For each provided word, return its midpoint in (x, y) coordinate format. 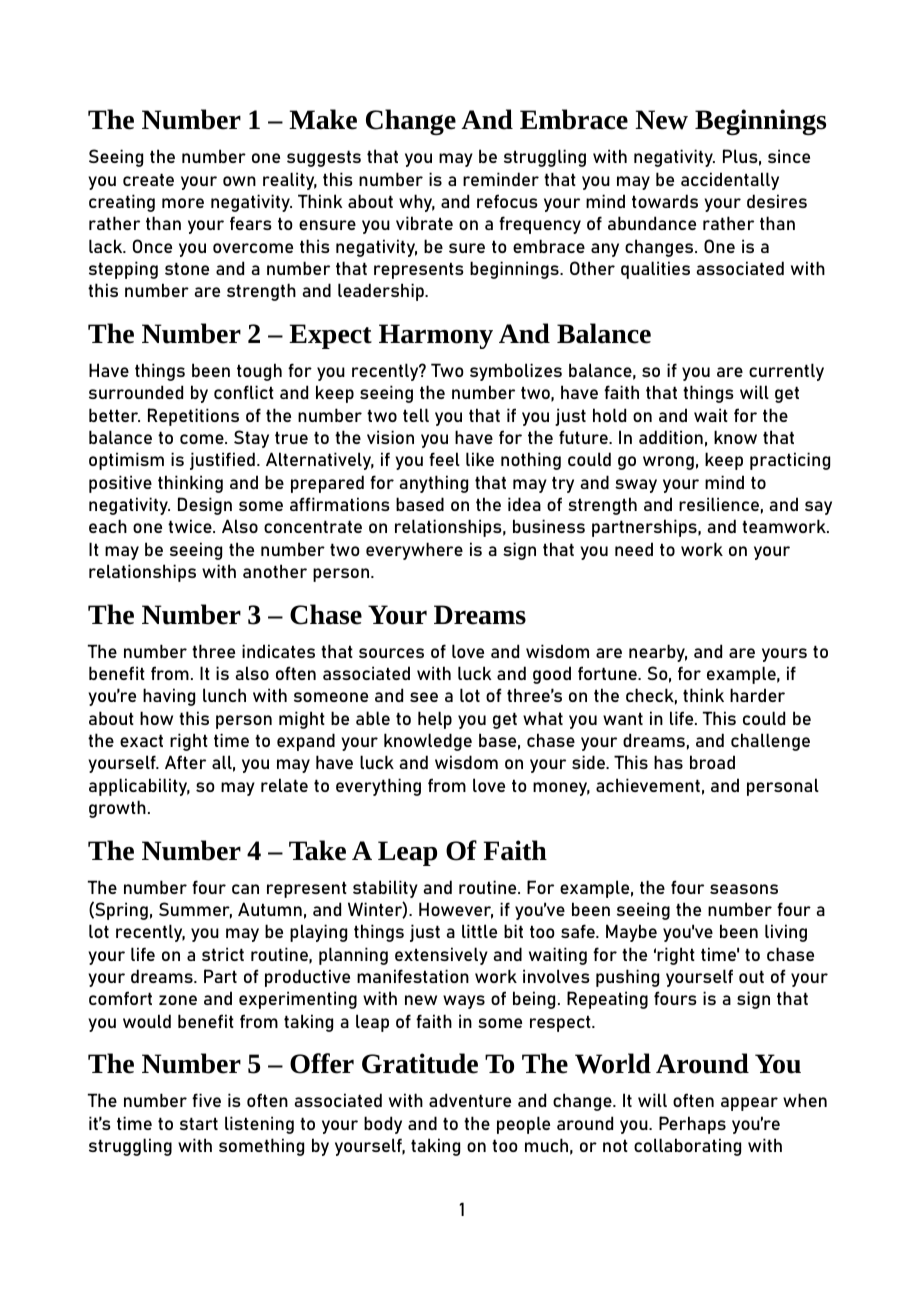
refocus (507, 201)
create (148, 179)
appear (749, 1104)
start (199, 1123)
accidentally (730, 181)
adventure (470, 1100)
